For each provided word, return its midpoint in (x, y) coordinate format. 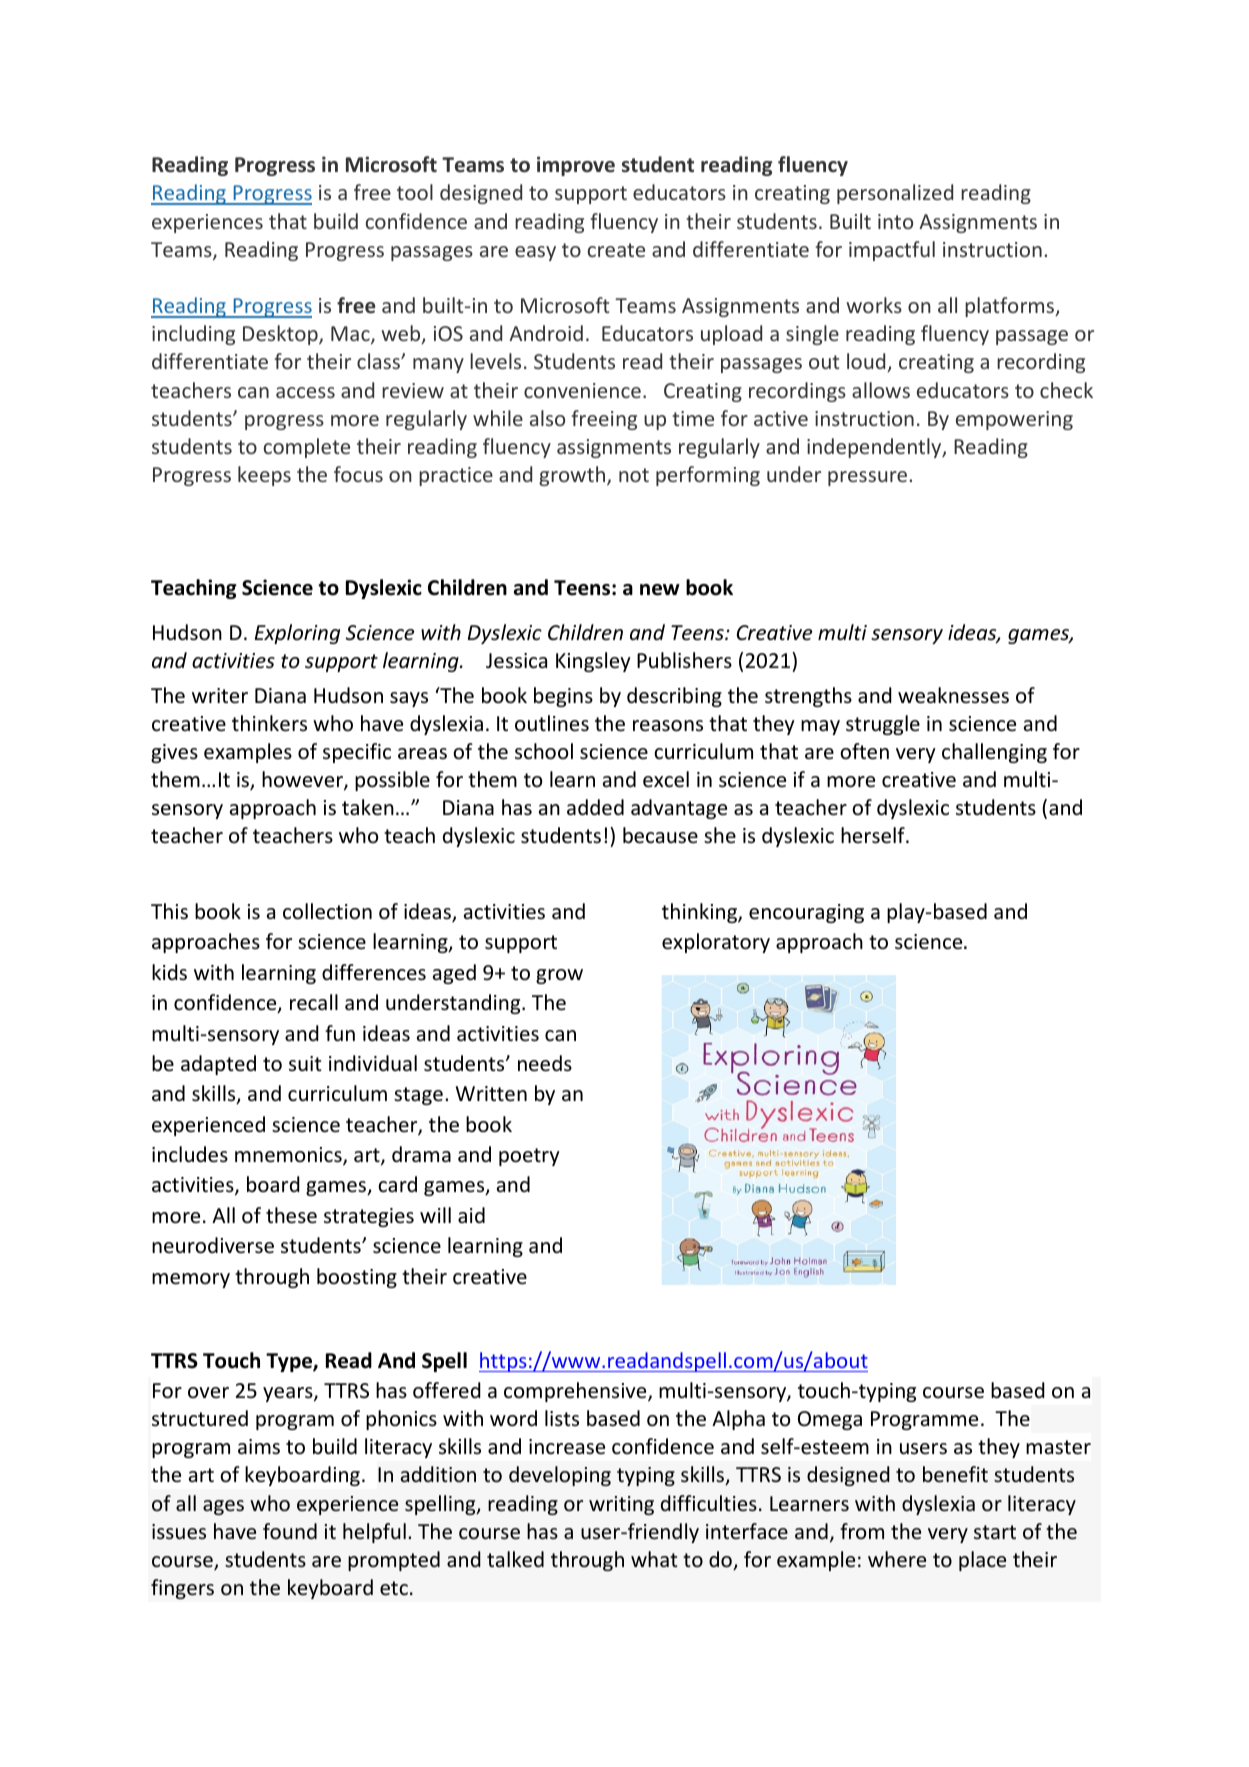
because (660, 835)
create (616, 250)
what (654, 1559)
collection (327, 911)
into (895, 221)
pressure (869, 478)
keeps (264, 476)
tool (415, 192)
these (291, 1215)
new (660, 590)
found (290, 1531)
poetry (529, 1157)
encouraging (806, 913)
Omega (830, 1420)
